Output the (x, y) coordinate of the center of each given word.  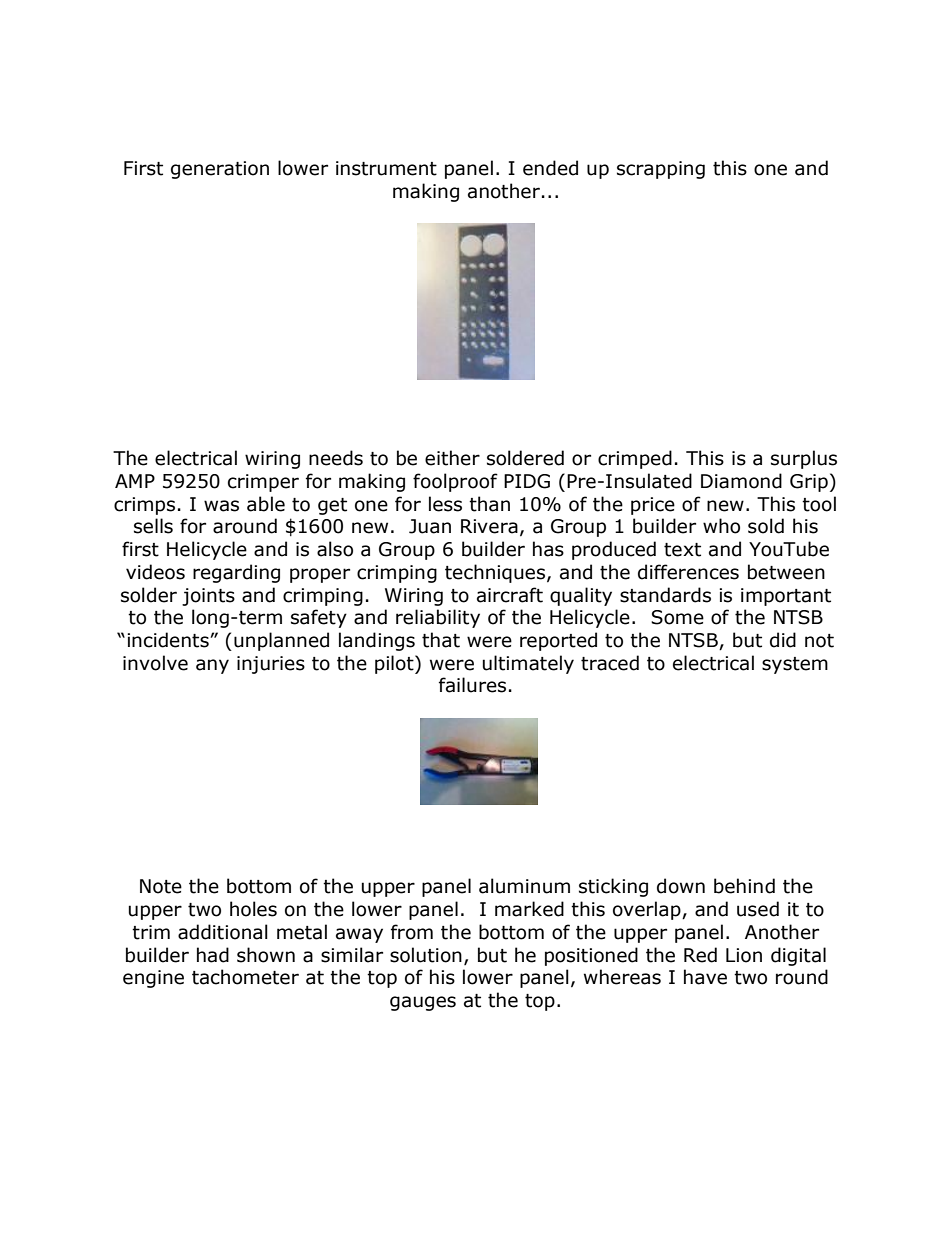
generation (220, 170)
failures (472, 685)
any (212, 666)
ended (550, 168)
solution (426, 955)
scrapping (661, 170)
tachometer (245, 977)
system (795, 665)
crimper (263, 483)
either (452, 458)
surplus (804, 459)
